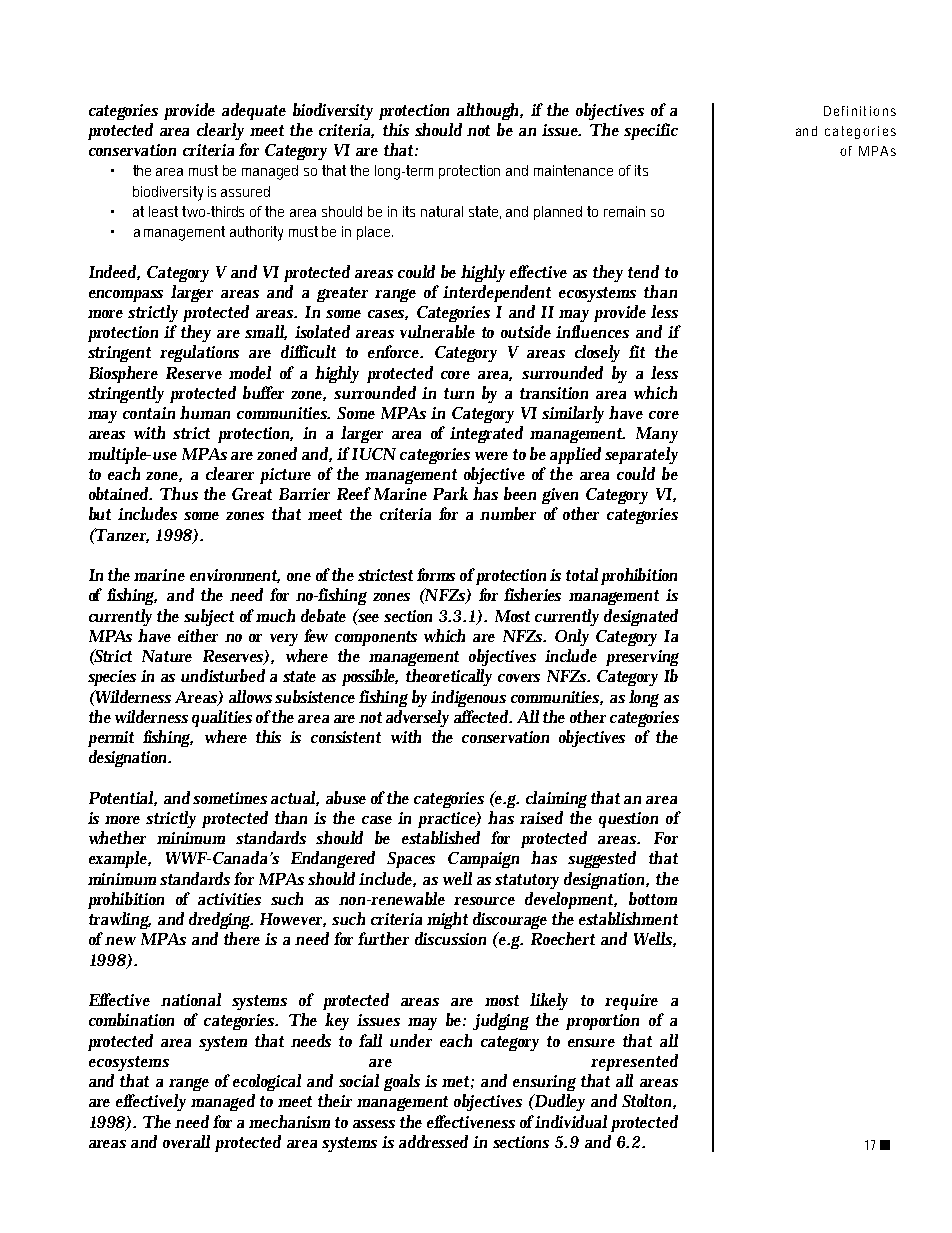  What do you see at coordinates (220, 131) in the screenshot?
I see `clearly` at bounding box center [220, 131].
